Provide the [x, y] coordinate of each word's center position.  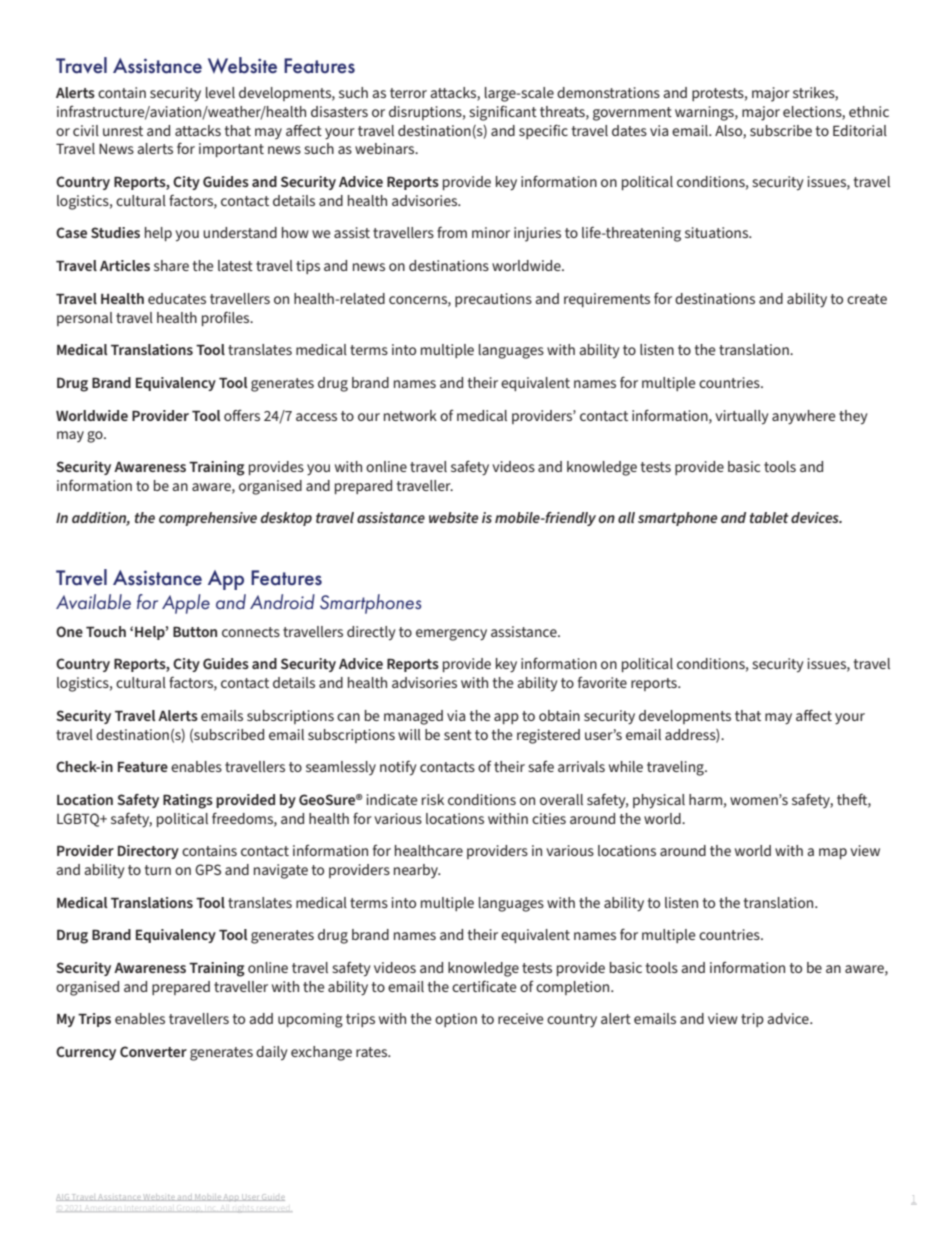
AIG [63, 1197]
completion [574, 988]
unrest [123, 131]
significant [503, 113]
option [456, 1020]
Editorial [860, 130]
